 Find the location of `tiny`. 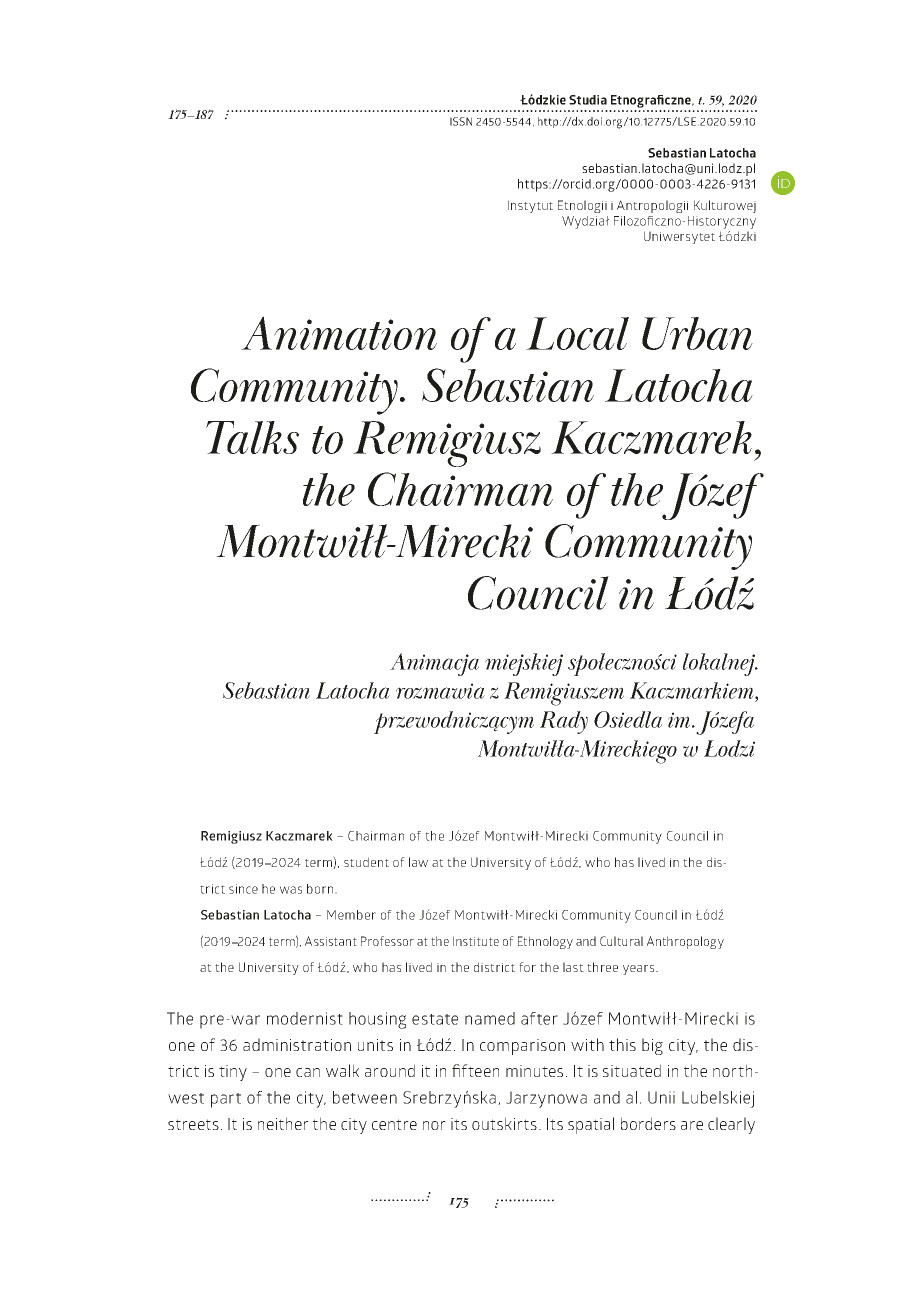

tiny is located at coordinates (233, 1073).
